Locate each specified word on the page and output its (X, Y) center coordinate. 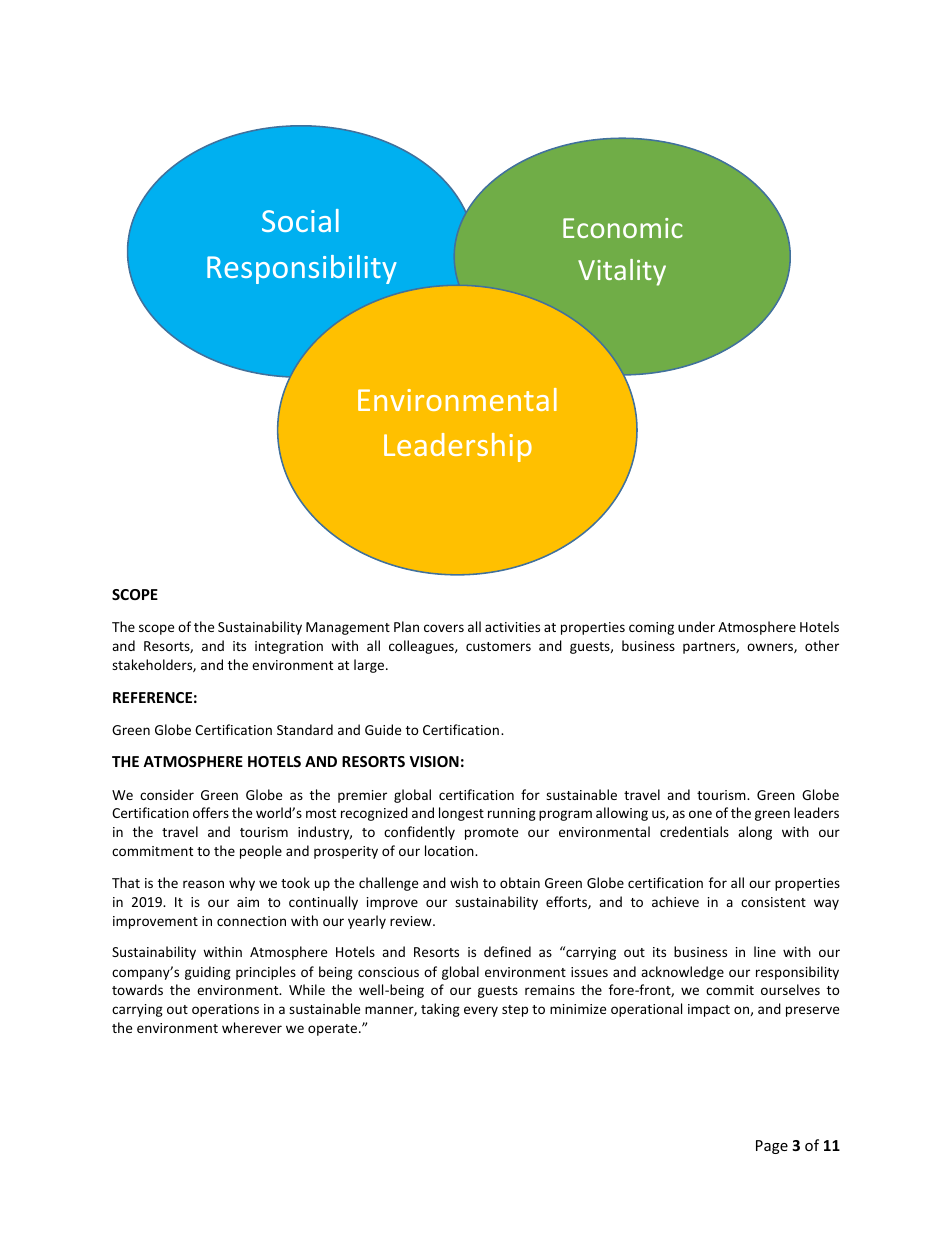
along (755, 833)
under (696, 626)
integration (289, 647)
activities (512, 627)
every (481, 1011)
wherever (252, 1027)
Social (300, 220)
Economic (623, 228)
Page (772, 1147)
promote (491, 834)
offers (211, 812)
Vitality (622, 272)
